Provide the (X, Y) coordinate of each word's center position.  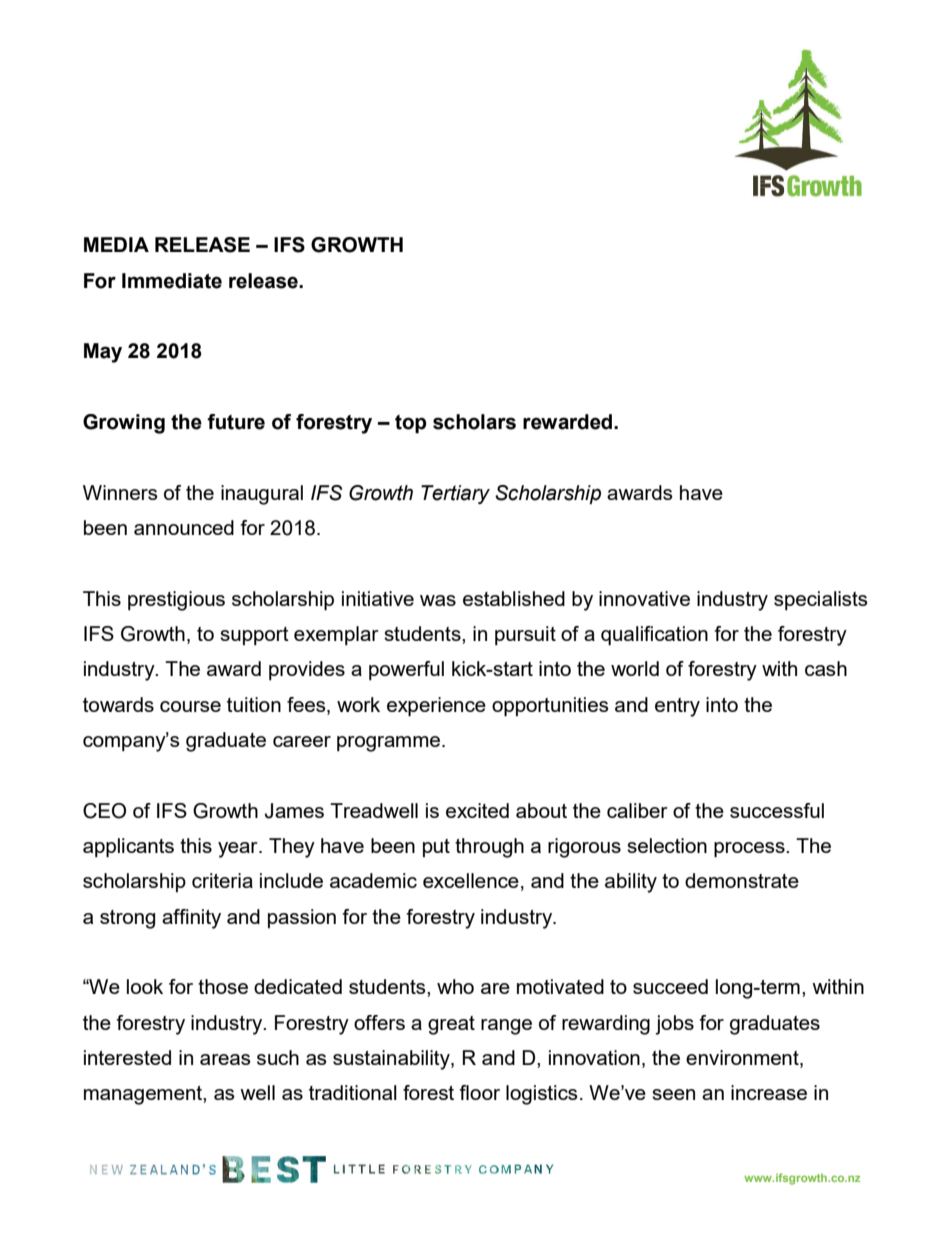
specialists (821, 600)
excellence (471, 880)
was (438, 600)
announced (184, 527)
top (410, 424)
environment (743, 1059)
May (103, 353)
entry (677, 707)
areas (225, 1059)
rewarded (569, 422)
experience (436, 707)
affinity (191, 919)
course (190, 706)
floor (479, 1092)
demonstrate (742, 880)
